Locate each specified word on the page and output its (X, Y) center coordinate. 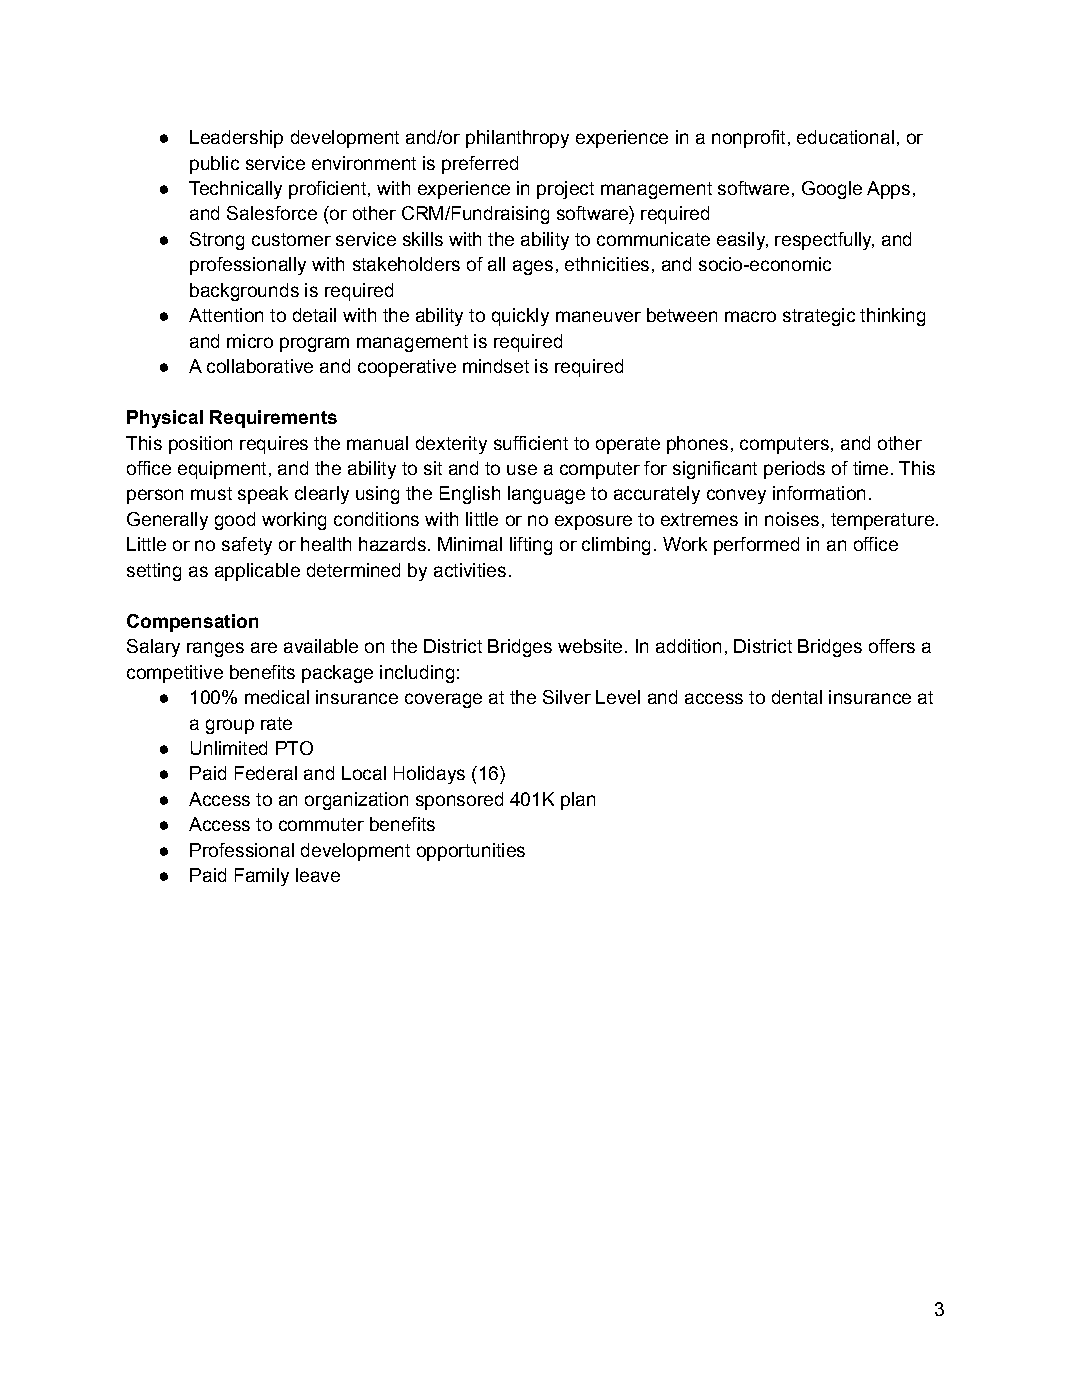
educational (845, 137)
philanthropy (517, 139)
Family (262, 877)
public (214, 165)
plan (578, 801)
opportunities (471, 852)
